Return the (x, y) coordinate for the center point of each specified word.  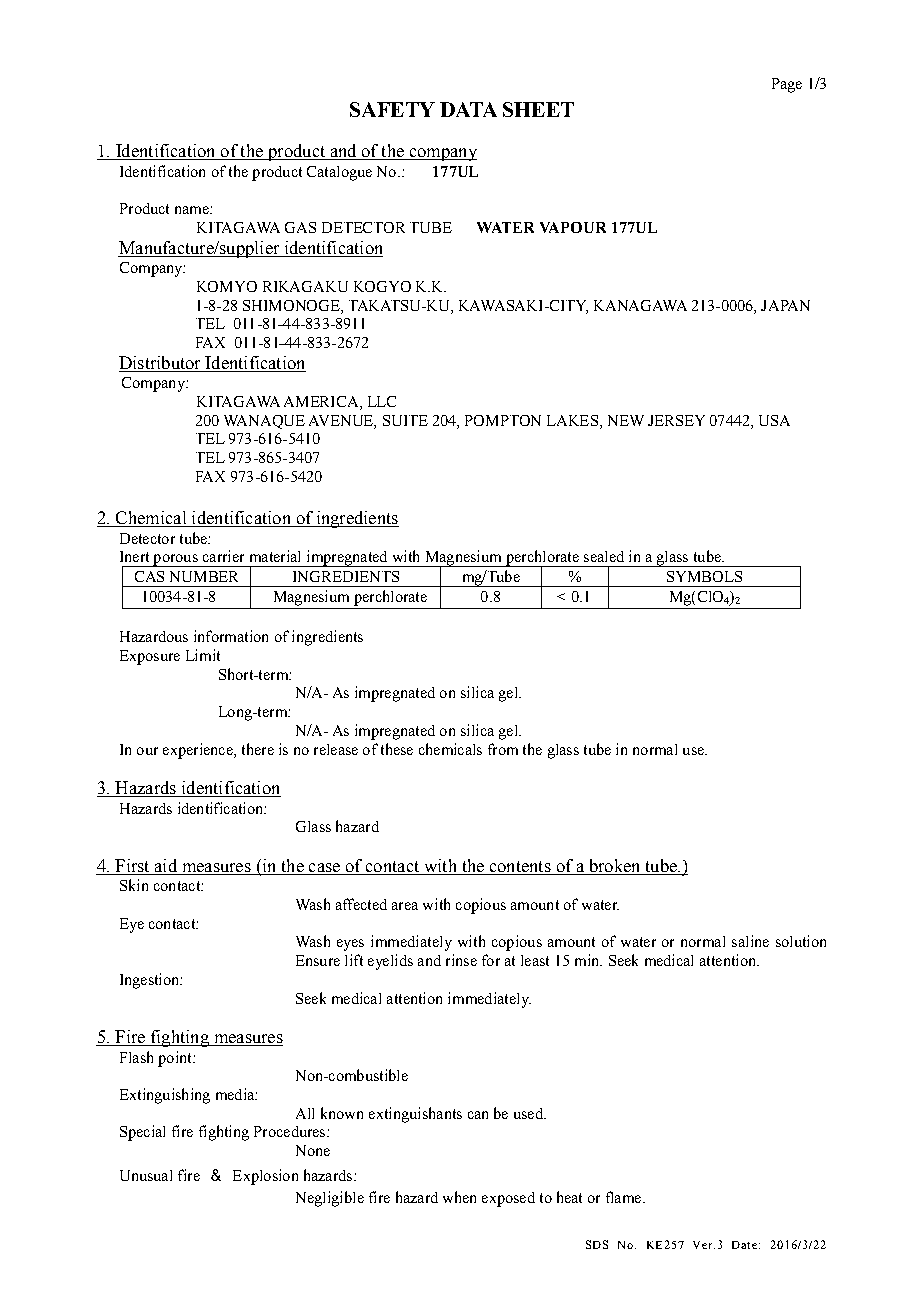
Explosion (265, 1177)
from (503, 749)
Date (744, 1245)
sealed (604, 556)
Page (787, 85)
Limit (203, 655)
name (193, 210)
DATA (468, 109)
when (459, 1197)
